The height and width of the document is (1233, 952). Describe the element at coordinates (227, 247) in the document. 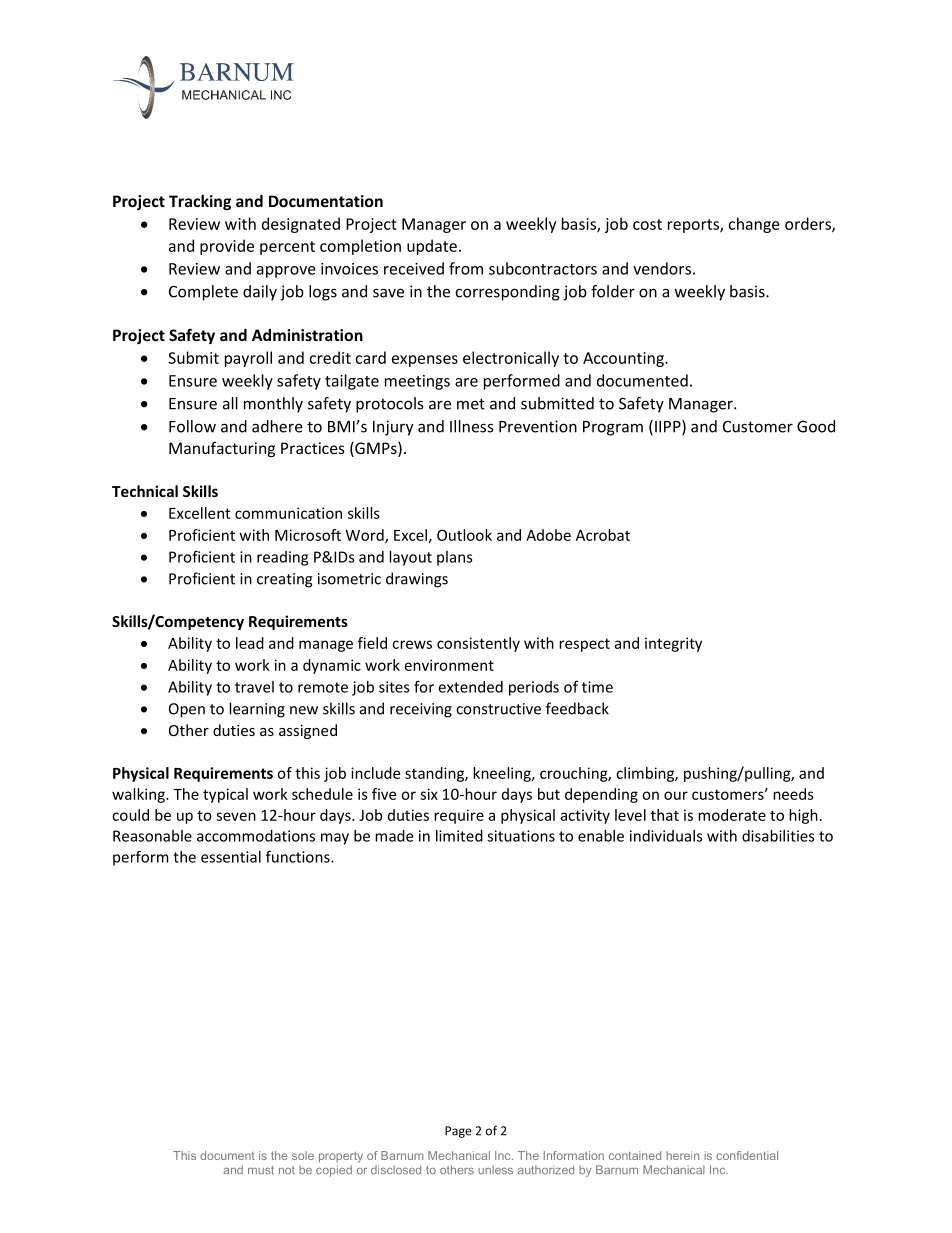

I see `provide` at that location.
